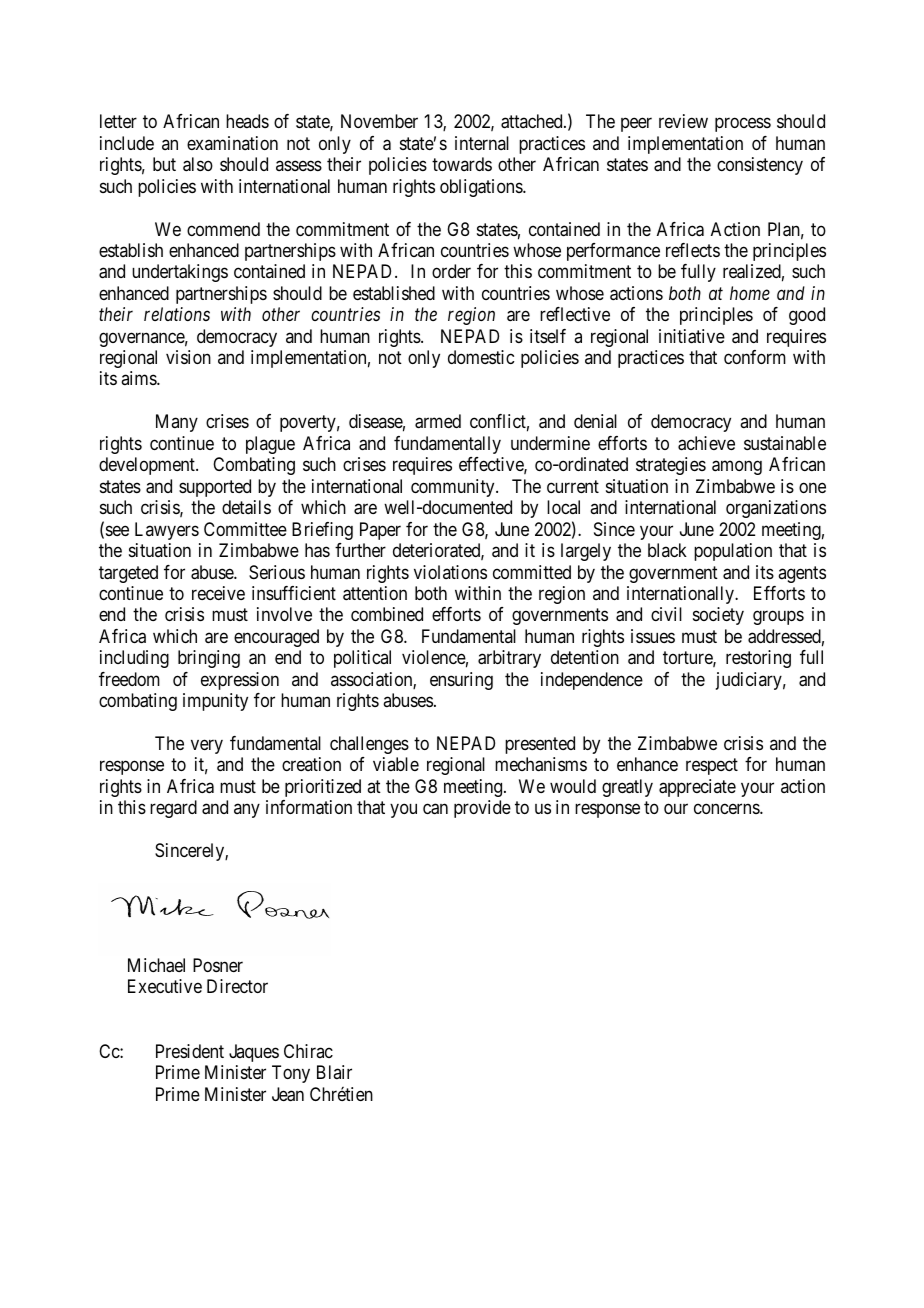 This image has height=1308, width=924. Describe the element at coordinates (190, 1051) in the image. I see `President` at that location.
